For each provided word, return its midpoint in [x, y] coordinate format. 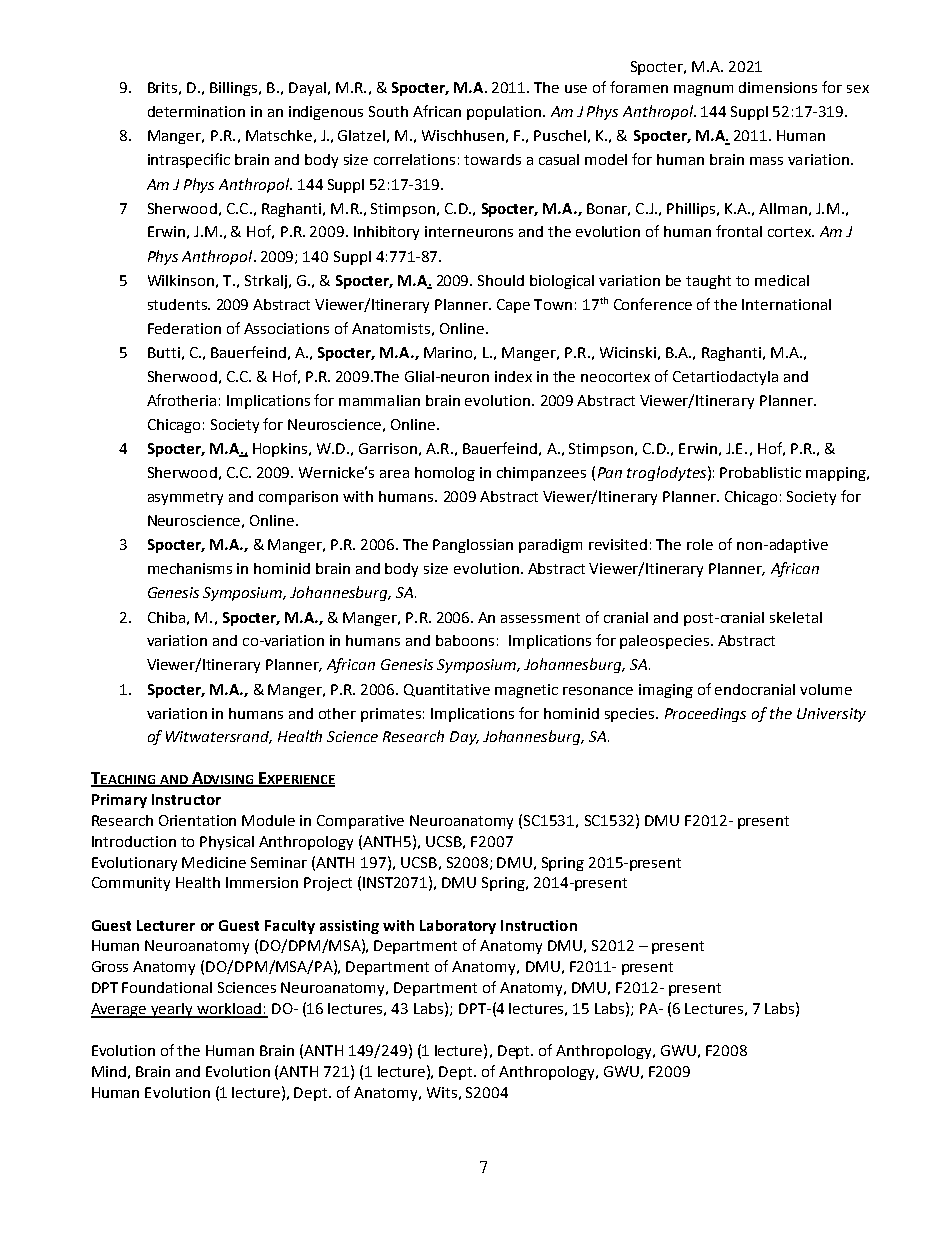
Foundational [167, 987]
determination [196, 111]
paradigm [550, 546]
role [700, 544]
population [504, 113]
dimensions [778, 87]
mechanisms [190, 568]
